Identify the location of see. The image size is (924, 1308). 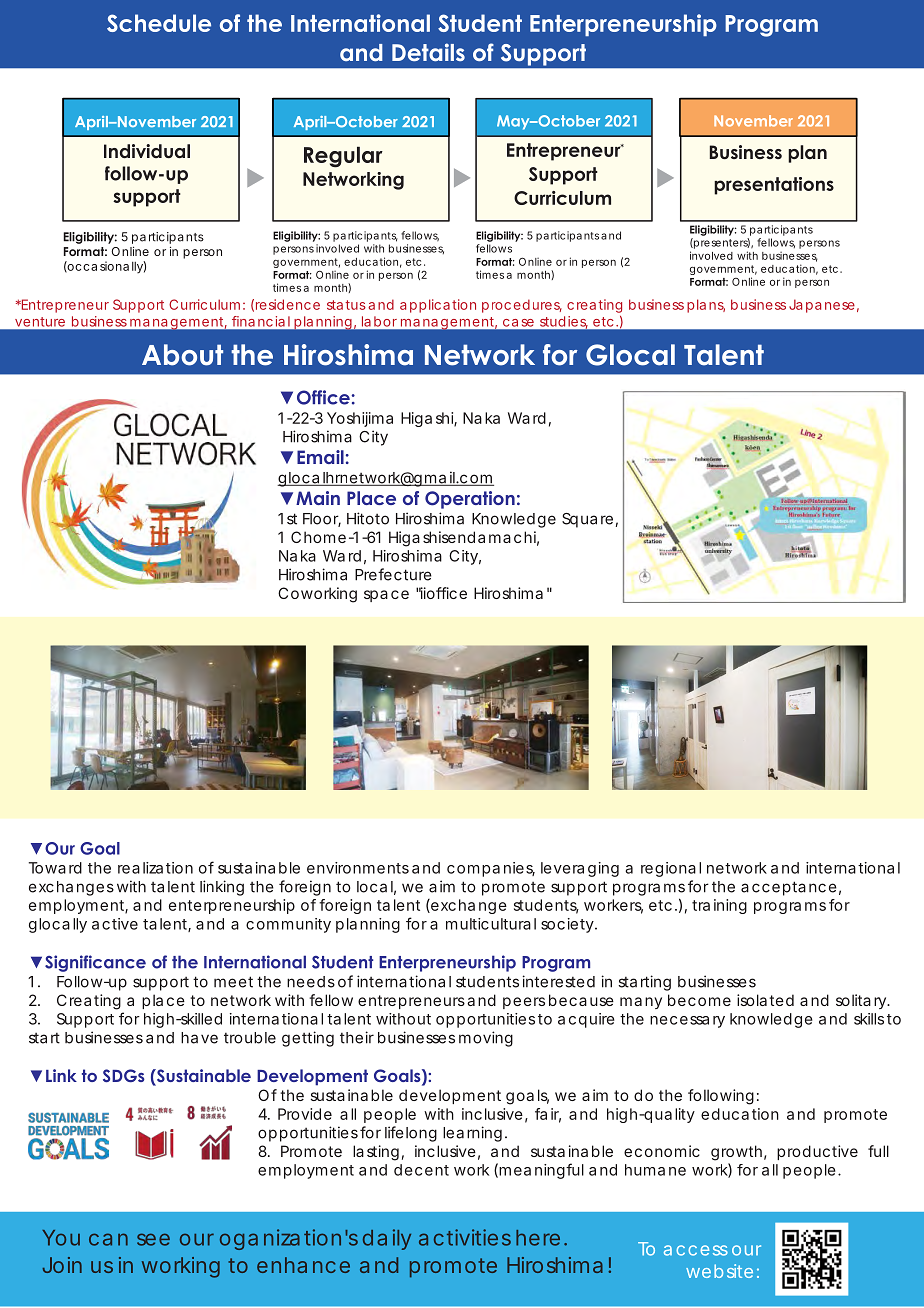
(153, 1239).
